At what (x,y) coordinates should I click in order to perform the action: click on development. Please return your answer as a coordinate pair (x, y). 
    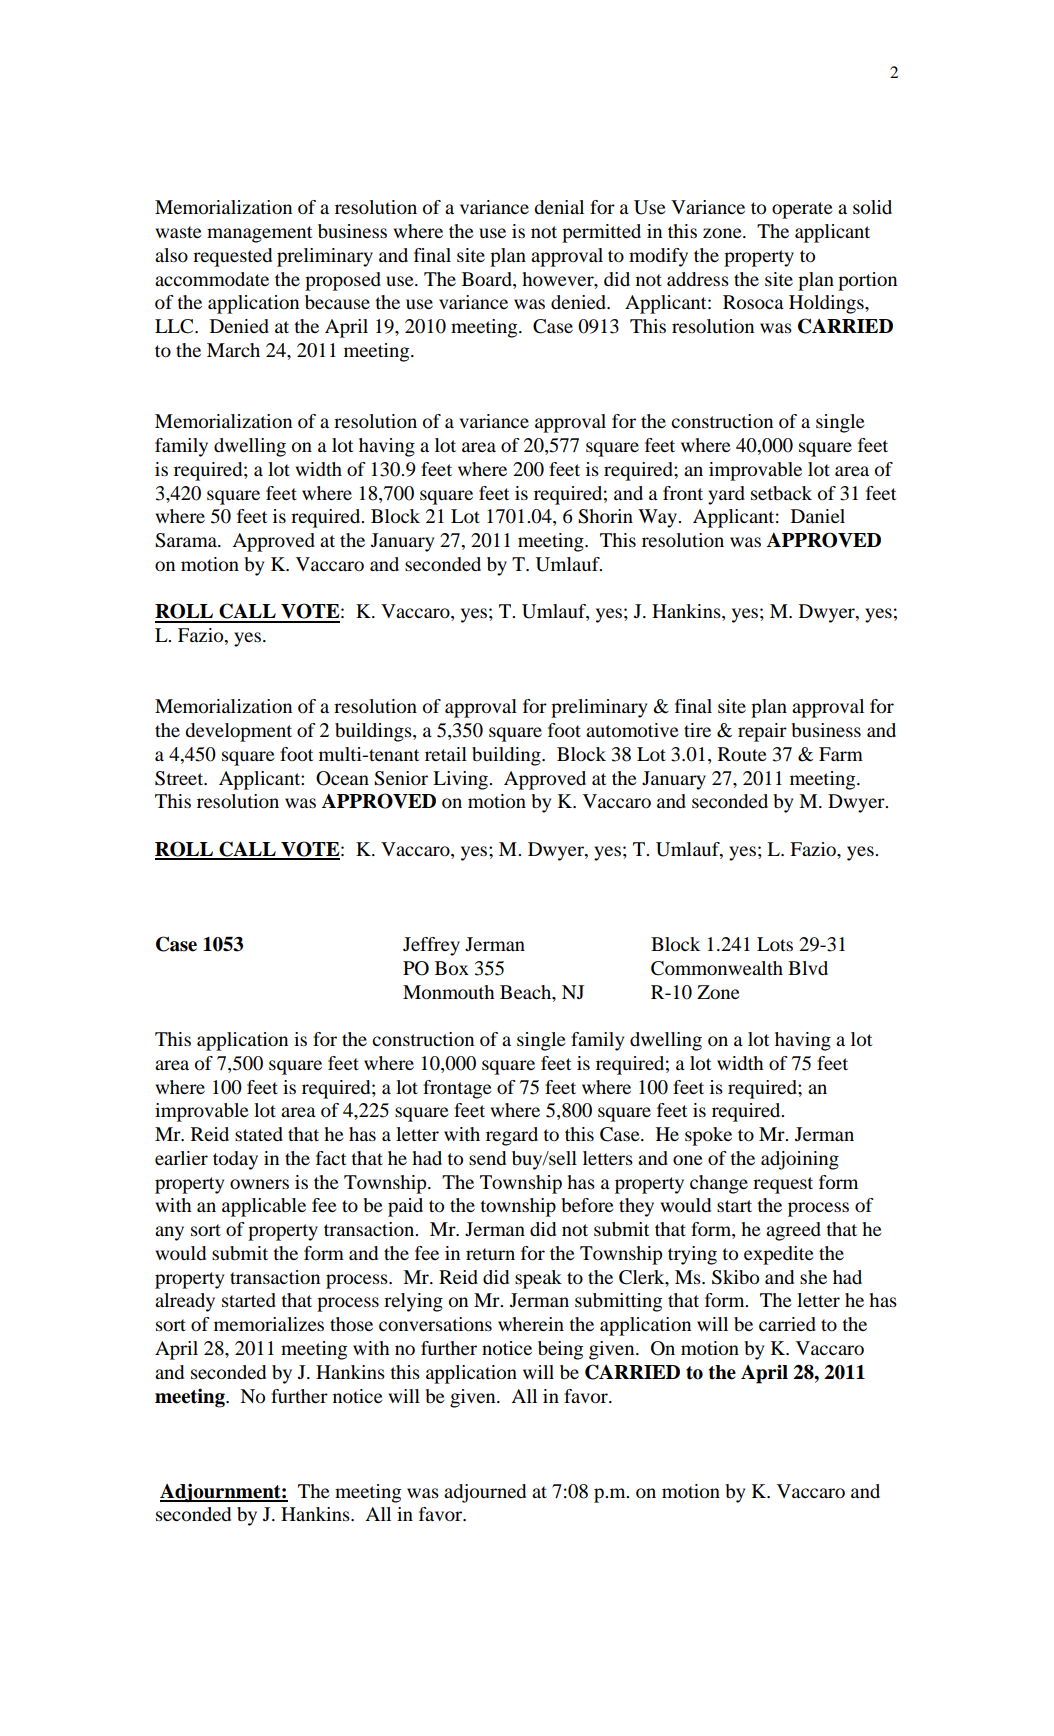
    Looking at the image, I should click on (238, 732).
